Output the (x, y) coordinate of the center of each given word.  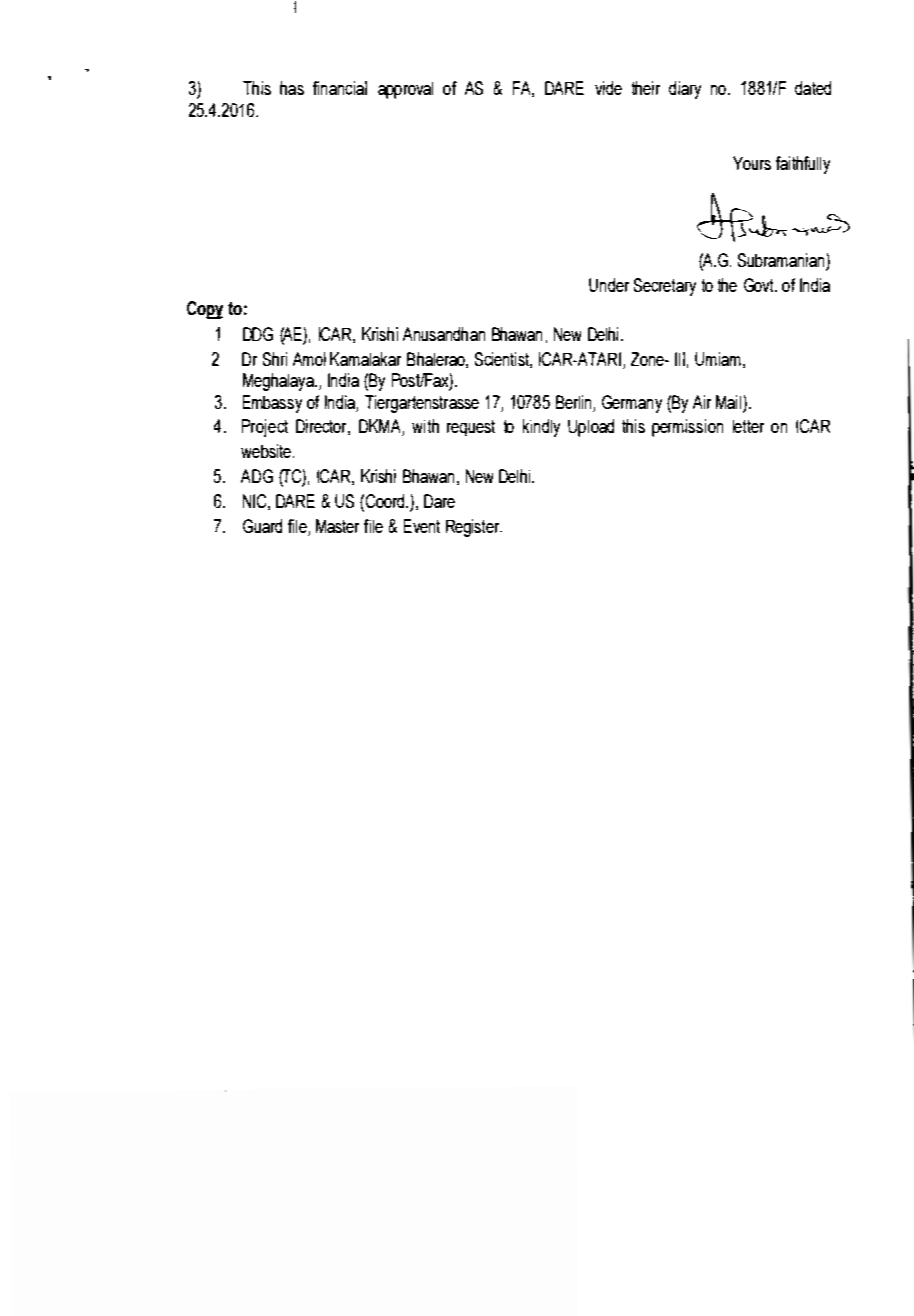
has (292, 88)
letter (748, 426)
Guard (262, 526)
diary (685, 90)
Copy (205, 310)
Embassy (272, 404)
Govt (760, 285)
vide (608, 88)
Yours (752, 163)
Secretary (665, 287)
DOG (258, 334)
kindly (541, 428)
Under (609, 285)
